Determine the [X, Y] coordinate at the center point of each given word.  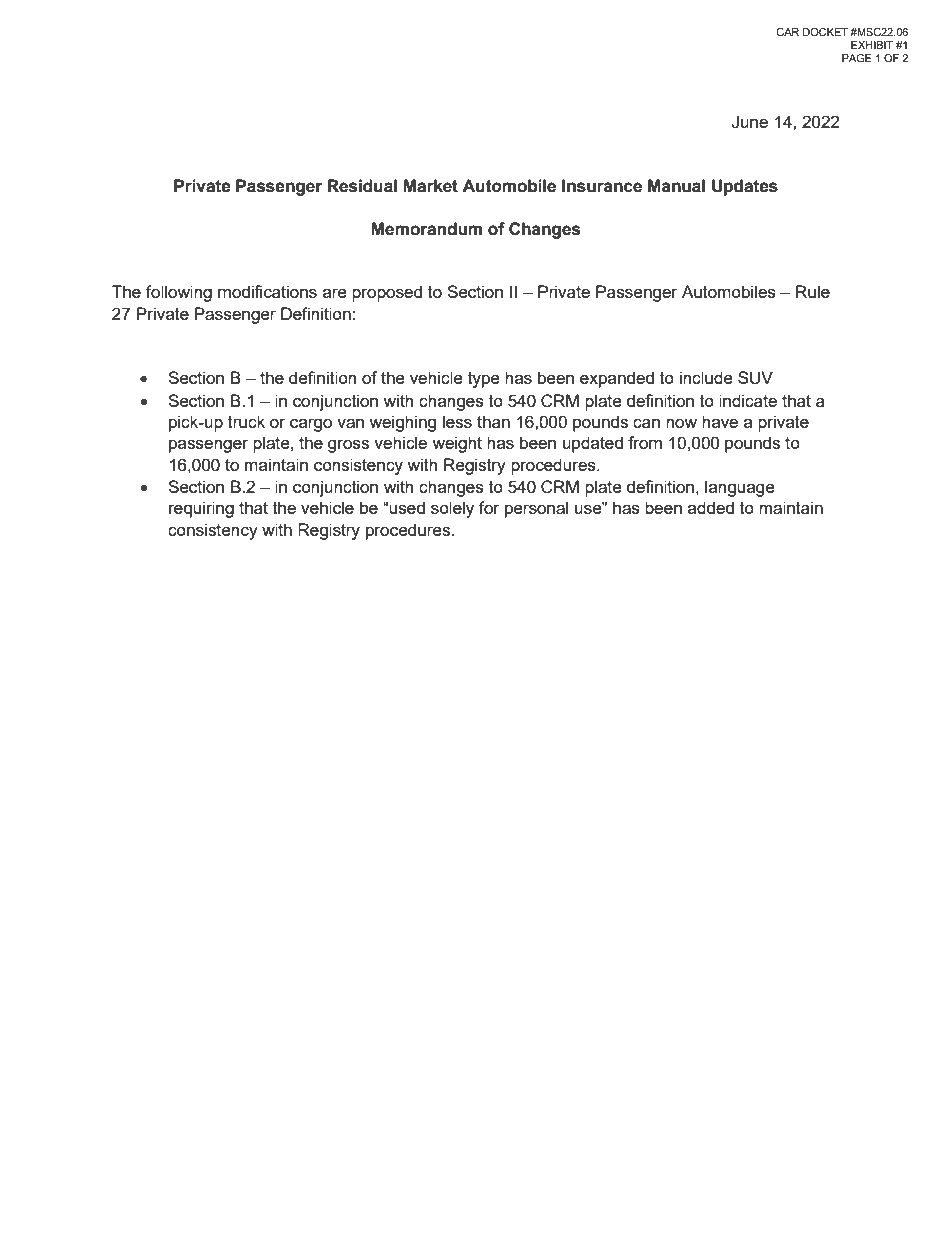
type [484, 380]
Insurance [602, 186]
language [740, 488]
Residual [362, 186]
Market [430, 186]
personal [536, 509]
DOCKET [825, 32]
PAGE [857, 58]
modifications [267, 291]
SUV [755, 378]
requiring [201, 509]
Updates [745, 187]
